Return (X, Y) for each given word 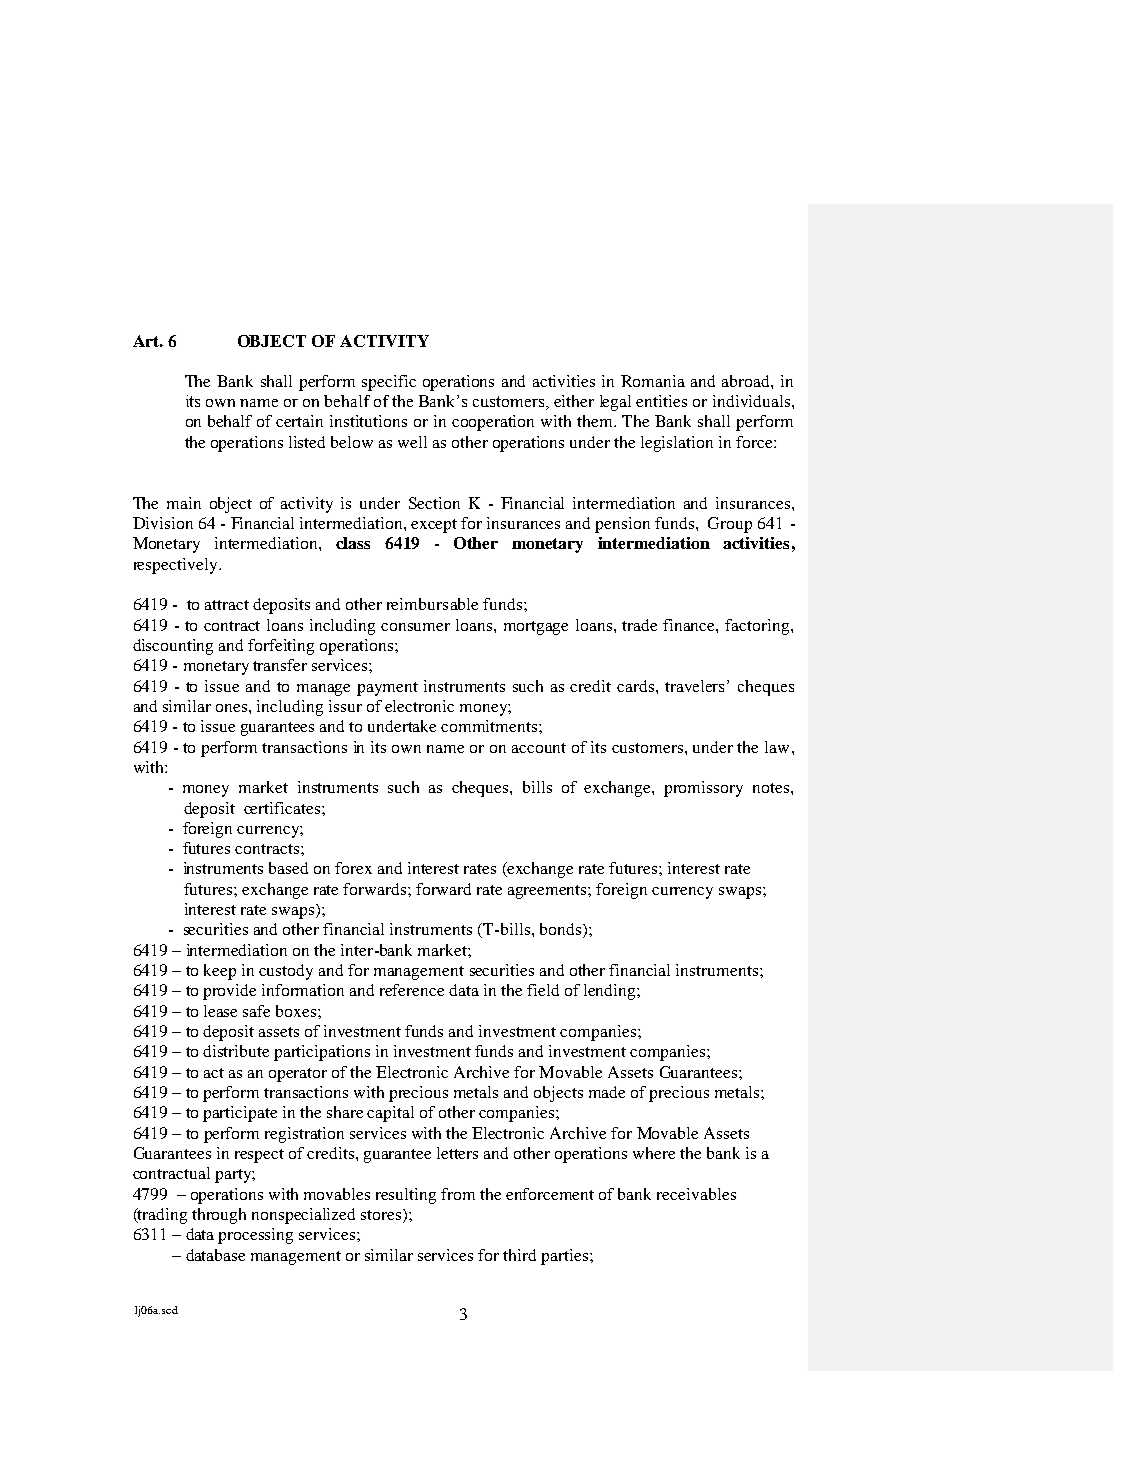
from (458, 1194)
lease (220, 1011)
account (539, 748)
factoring (758, 627)
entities (661, 401)
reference (412, 990)
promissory (703, 789)
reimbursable (432, 604)
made (607, 1092)
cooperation (493, 423)
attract (227, 605)
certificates (283, 808)
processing (255, 1236)
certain (299, 421)
